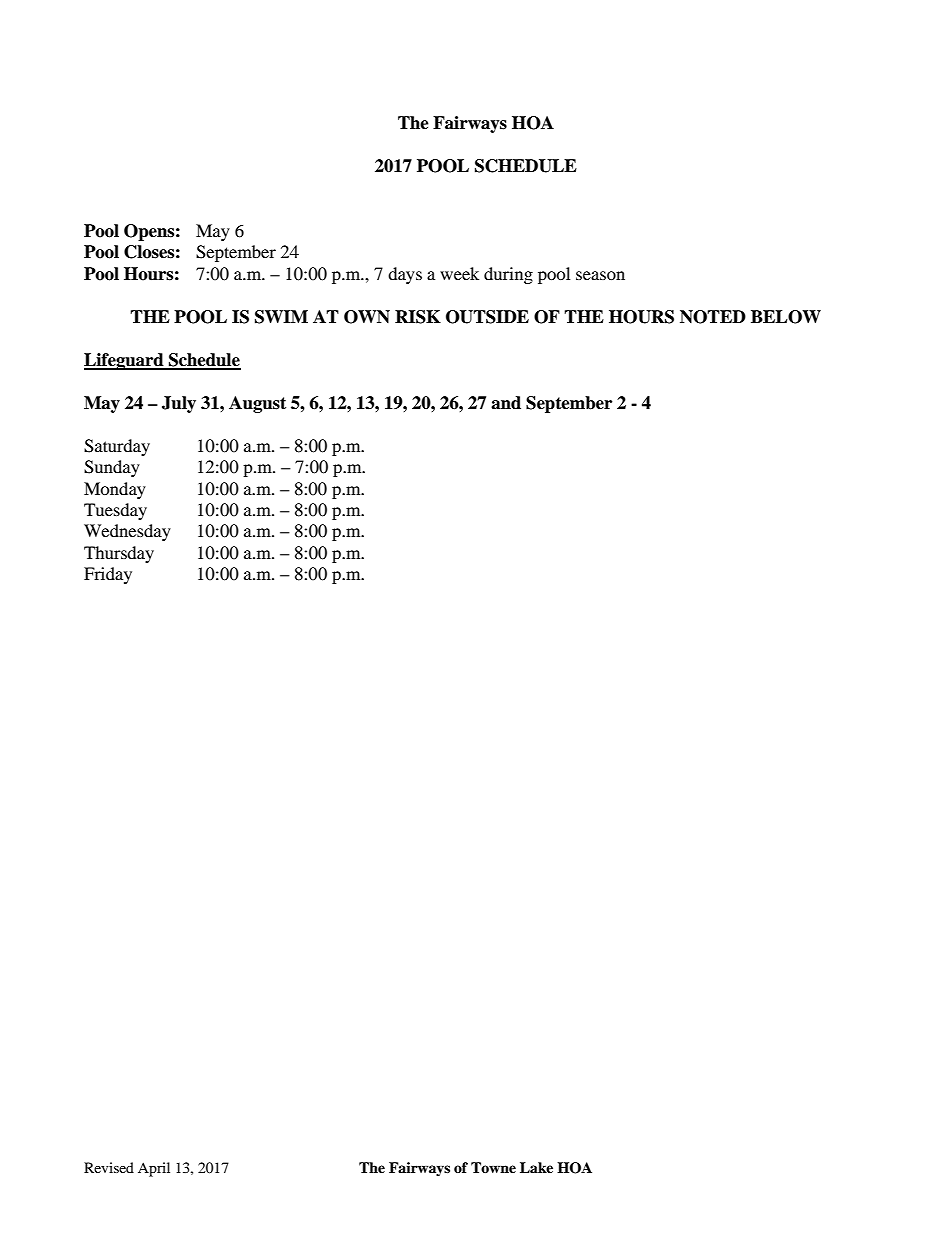 The width and height of the page is (952, 1233). Describe the element at coordinates (154, 1169) in the page. I see `April` at that location.
